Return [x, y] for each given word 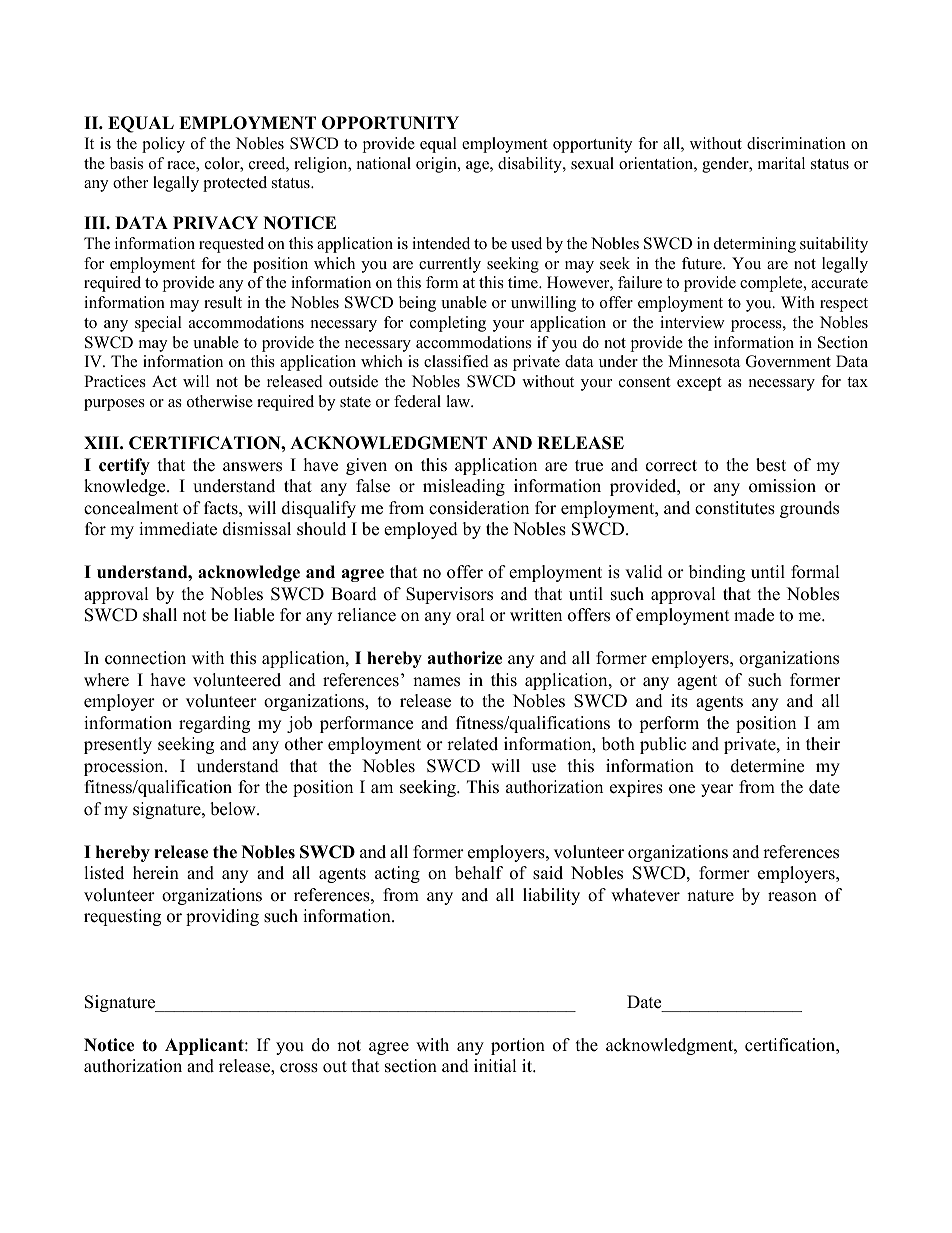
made [754, 615]
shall [160, 615]
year [717, 790]
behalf [479, 873]
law [459, 401]
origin [437, 165]
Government [788, 361]
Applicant [205, 1046]
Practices [115, 381]
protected [235, 184]
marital [781, 163]
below [234, 809]
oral [470, 615]
